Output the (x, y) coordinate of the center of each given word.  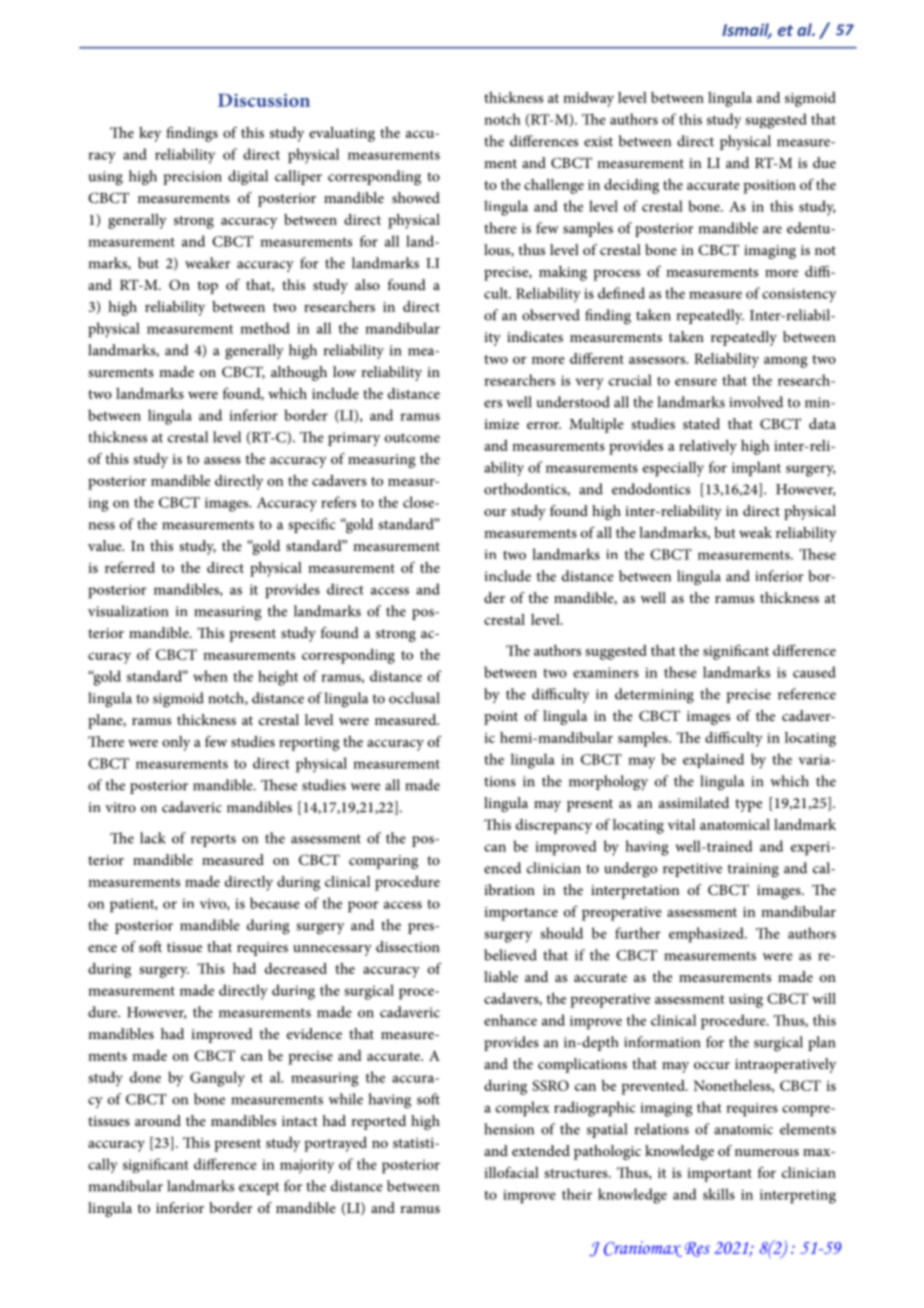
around (158, 1120)
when (210, 676)
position (769, 187)
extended (541, 1150)
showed (416, 197)
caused (814, 672)
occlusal (414, 698)
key (150, 134)
